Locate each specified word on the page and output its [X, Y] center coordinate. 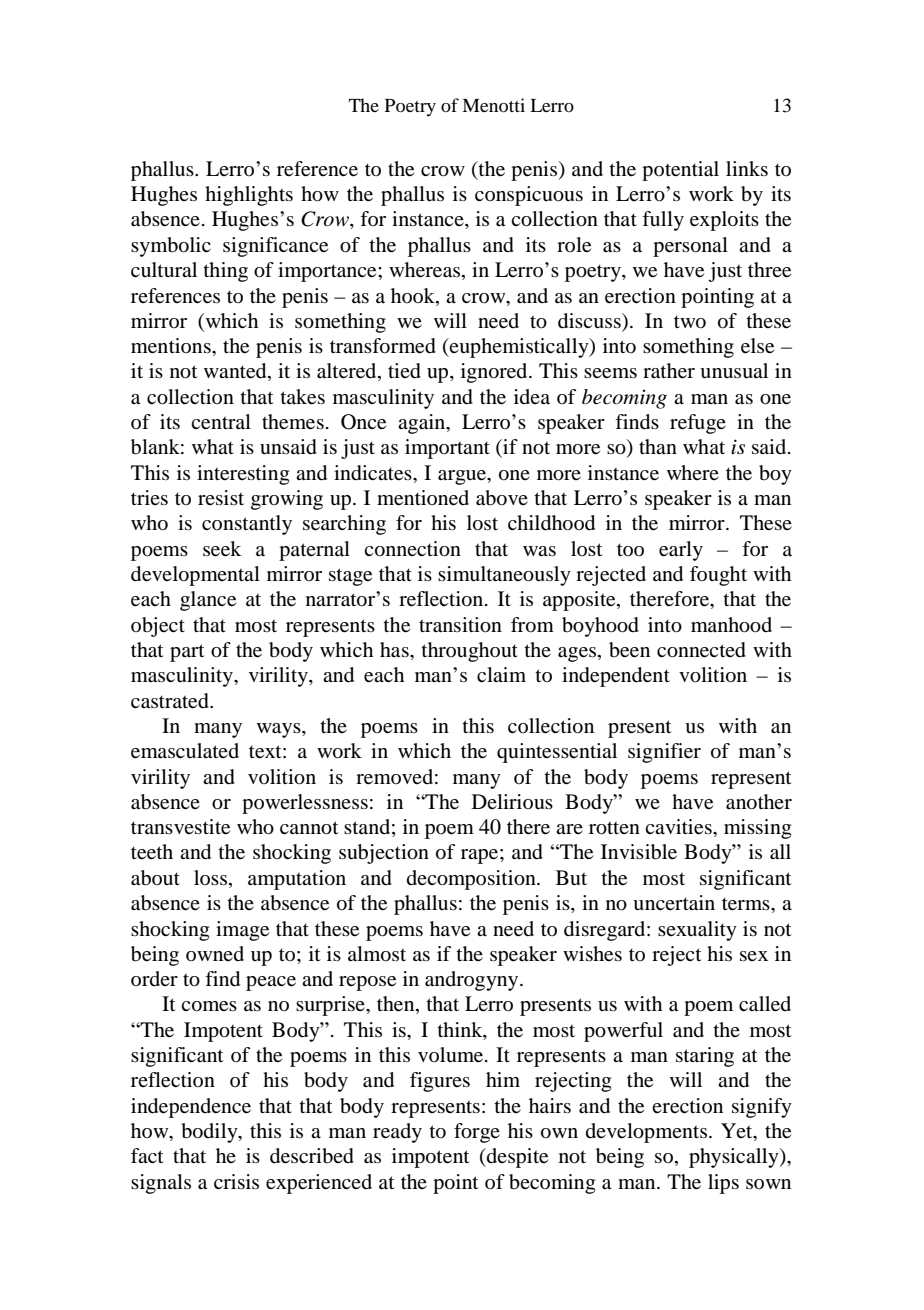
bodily [210, 1133]
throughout [469, 652]
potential [680, 171]
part [187, 653]
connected [701, 650]
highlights [249, 196]
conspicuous [529, 196]
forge [477, 1133]
